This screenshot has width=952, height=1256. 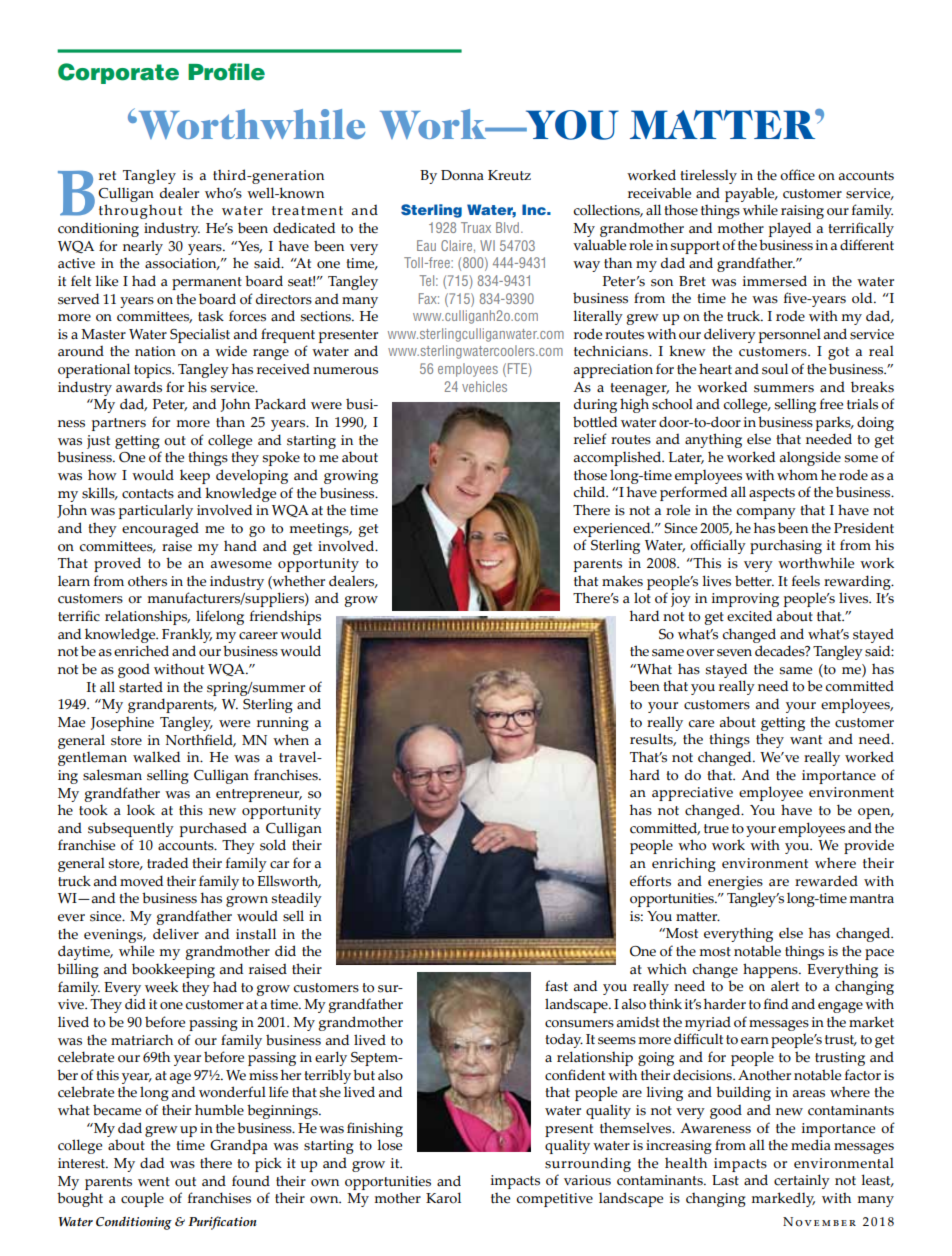 I want to click on went, so click(x=154, y=1182).
